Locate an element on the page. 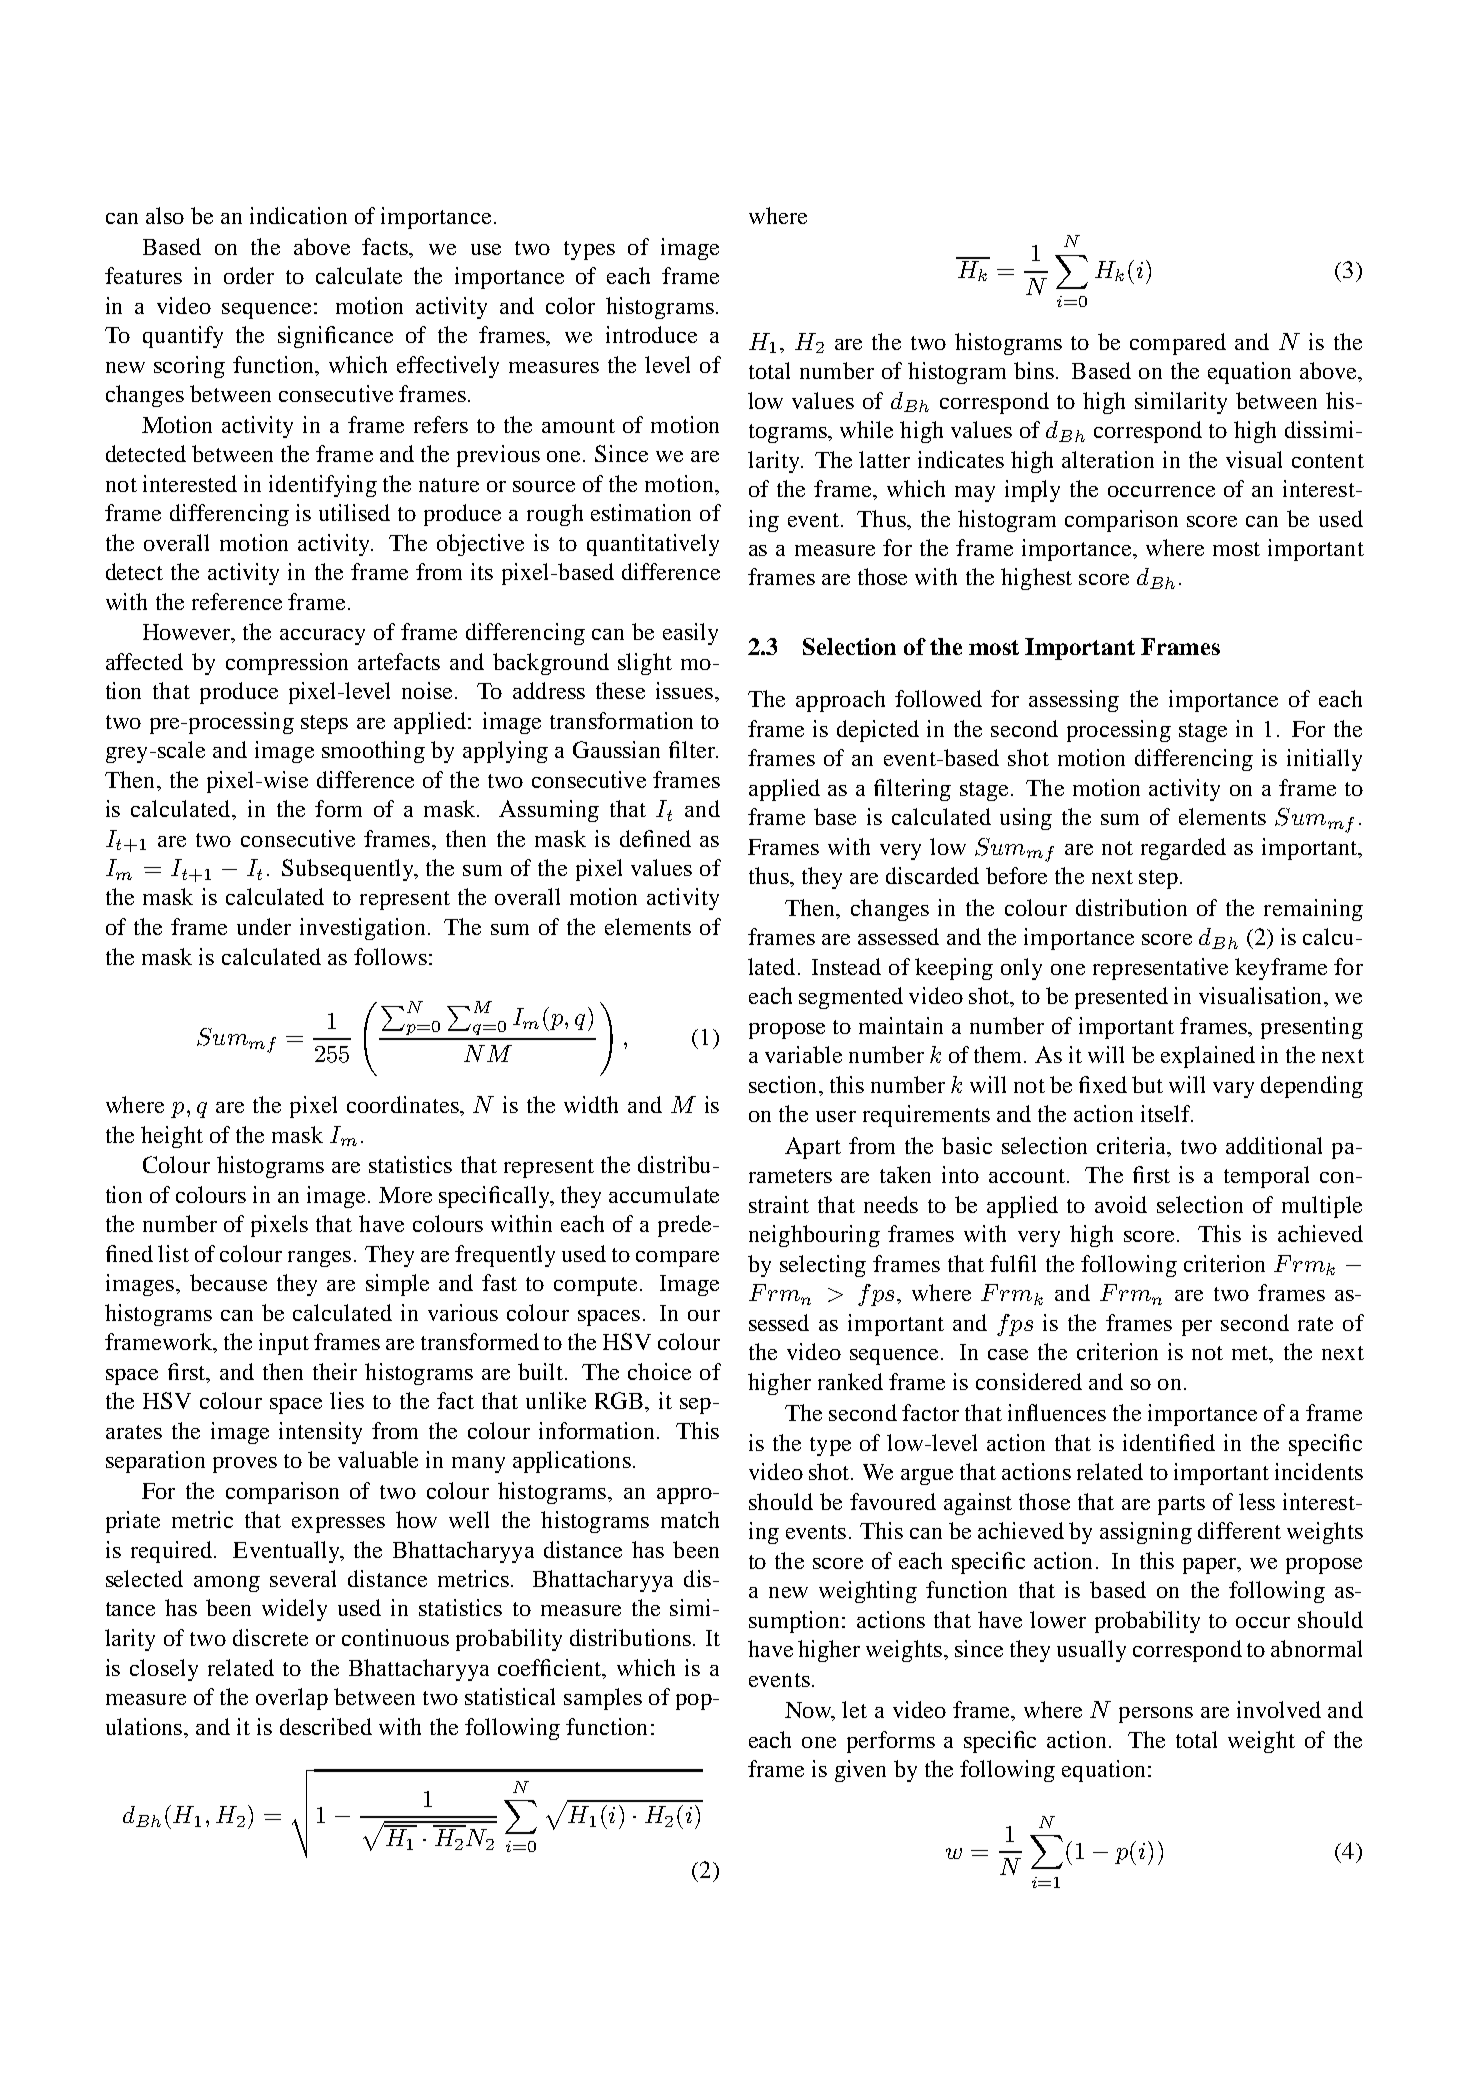 The height and width of the document is (2077, 1467). assessing is located at coordinates (1074, 701).
